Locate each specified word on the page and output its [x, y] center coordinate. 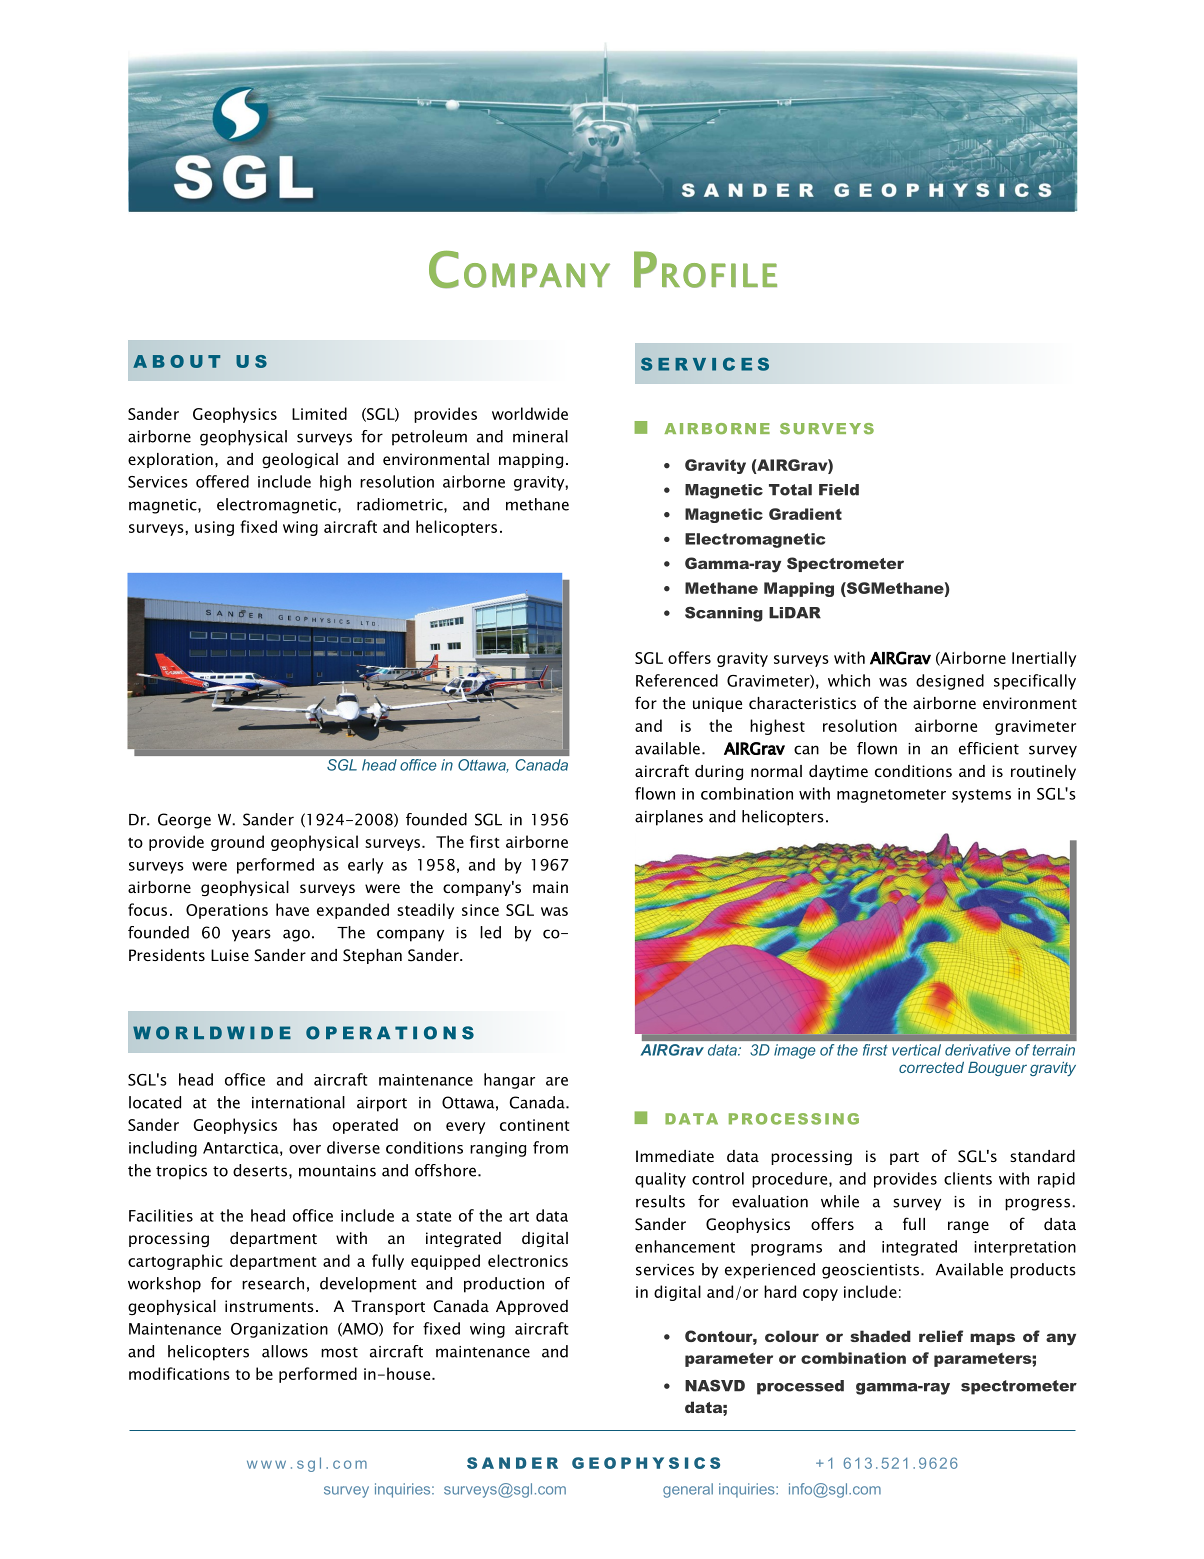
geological [300, 461]
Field [839, 490]
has [305, 1124]
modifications [179, 1373]
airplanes [669, 818]
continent [534, 1125]
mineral [540, 436]
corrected [931, 1067]
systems [981, 796]
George [184, 821]
